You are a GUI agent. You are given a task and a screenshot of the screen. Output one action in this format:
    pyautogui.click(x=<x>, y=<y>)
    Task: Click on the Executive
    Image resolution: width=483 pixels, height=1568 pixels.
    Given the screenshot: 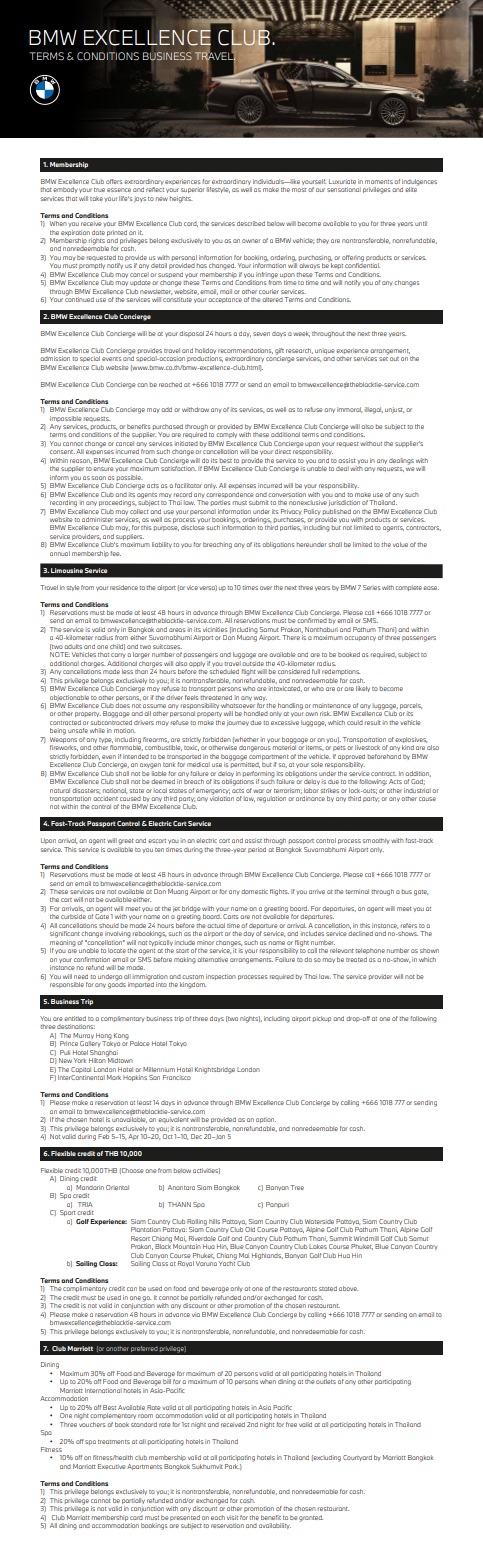 What is the action you would take?
    pyautogui.click(x=112, y=1466)
